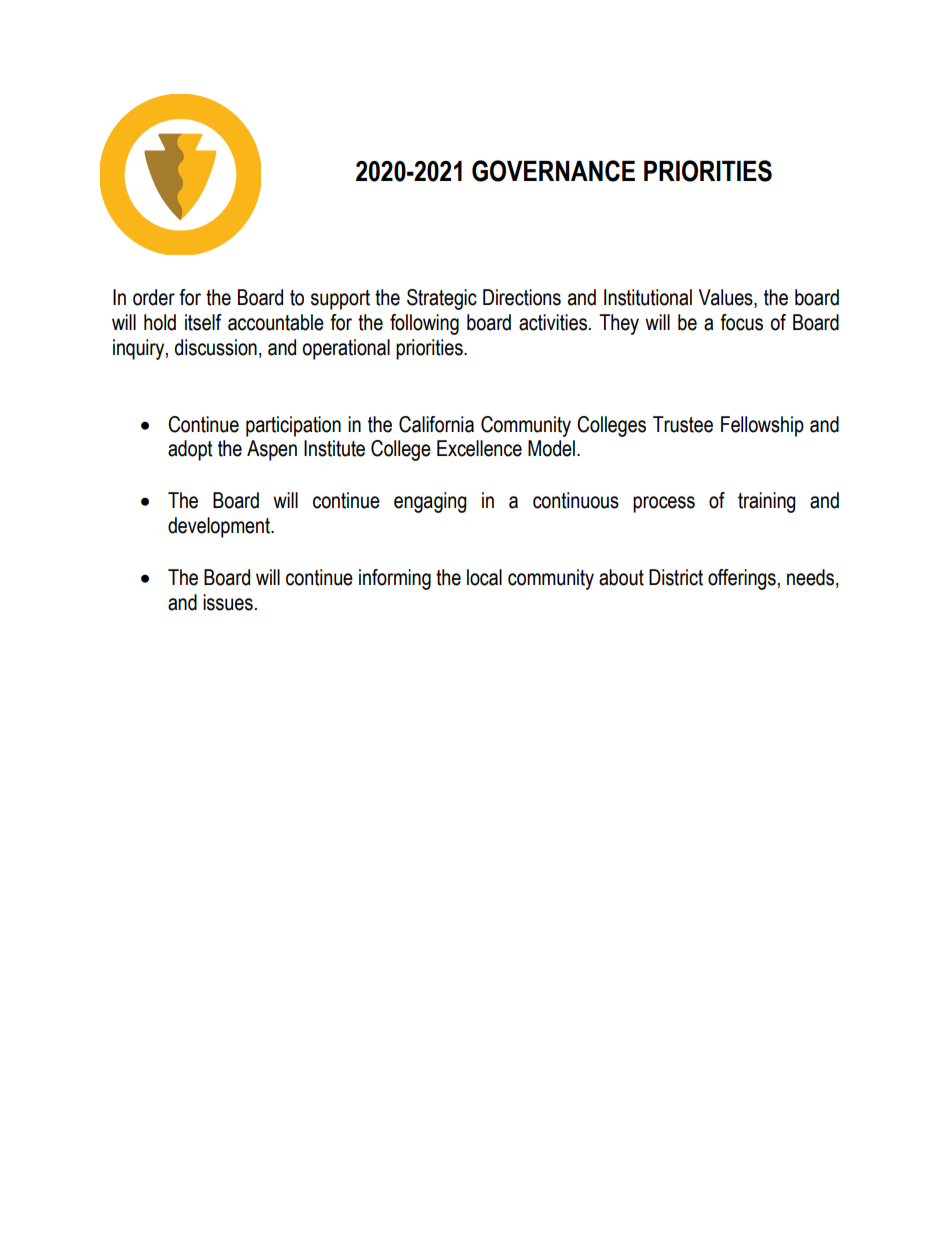 The height and width of the screenshot is (1233, 952). What do you see at coordinates (762, 426) in the screenshot?
I see `Fellowship` at bounding box center [762, 426].
